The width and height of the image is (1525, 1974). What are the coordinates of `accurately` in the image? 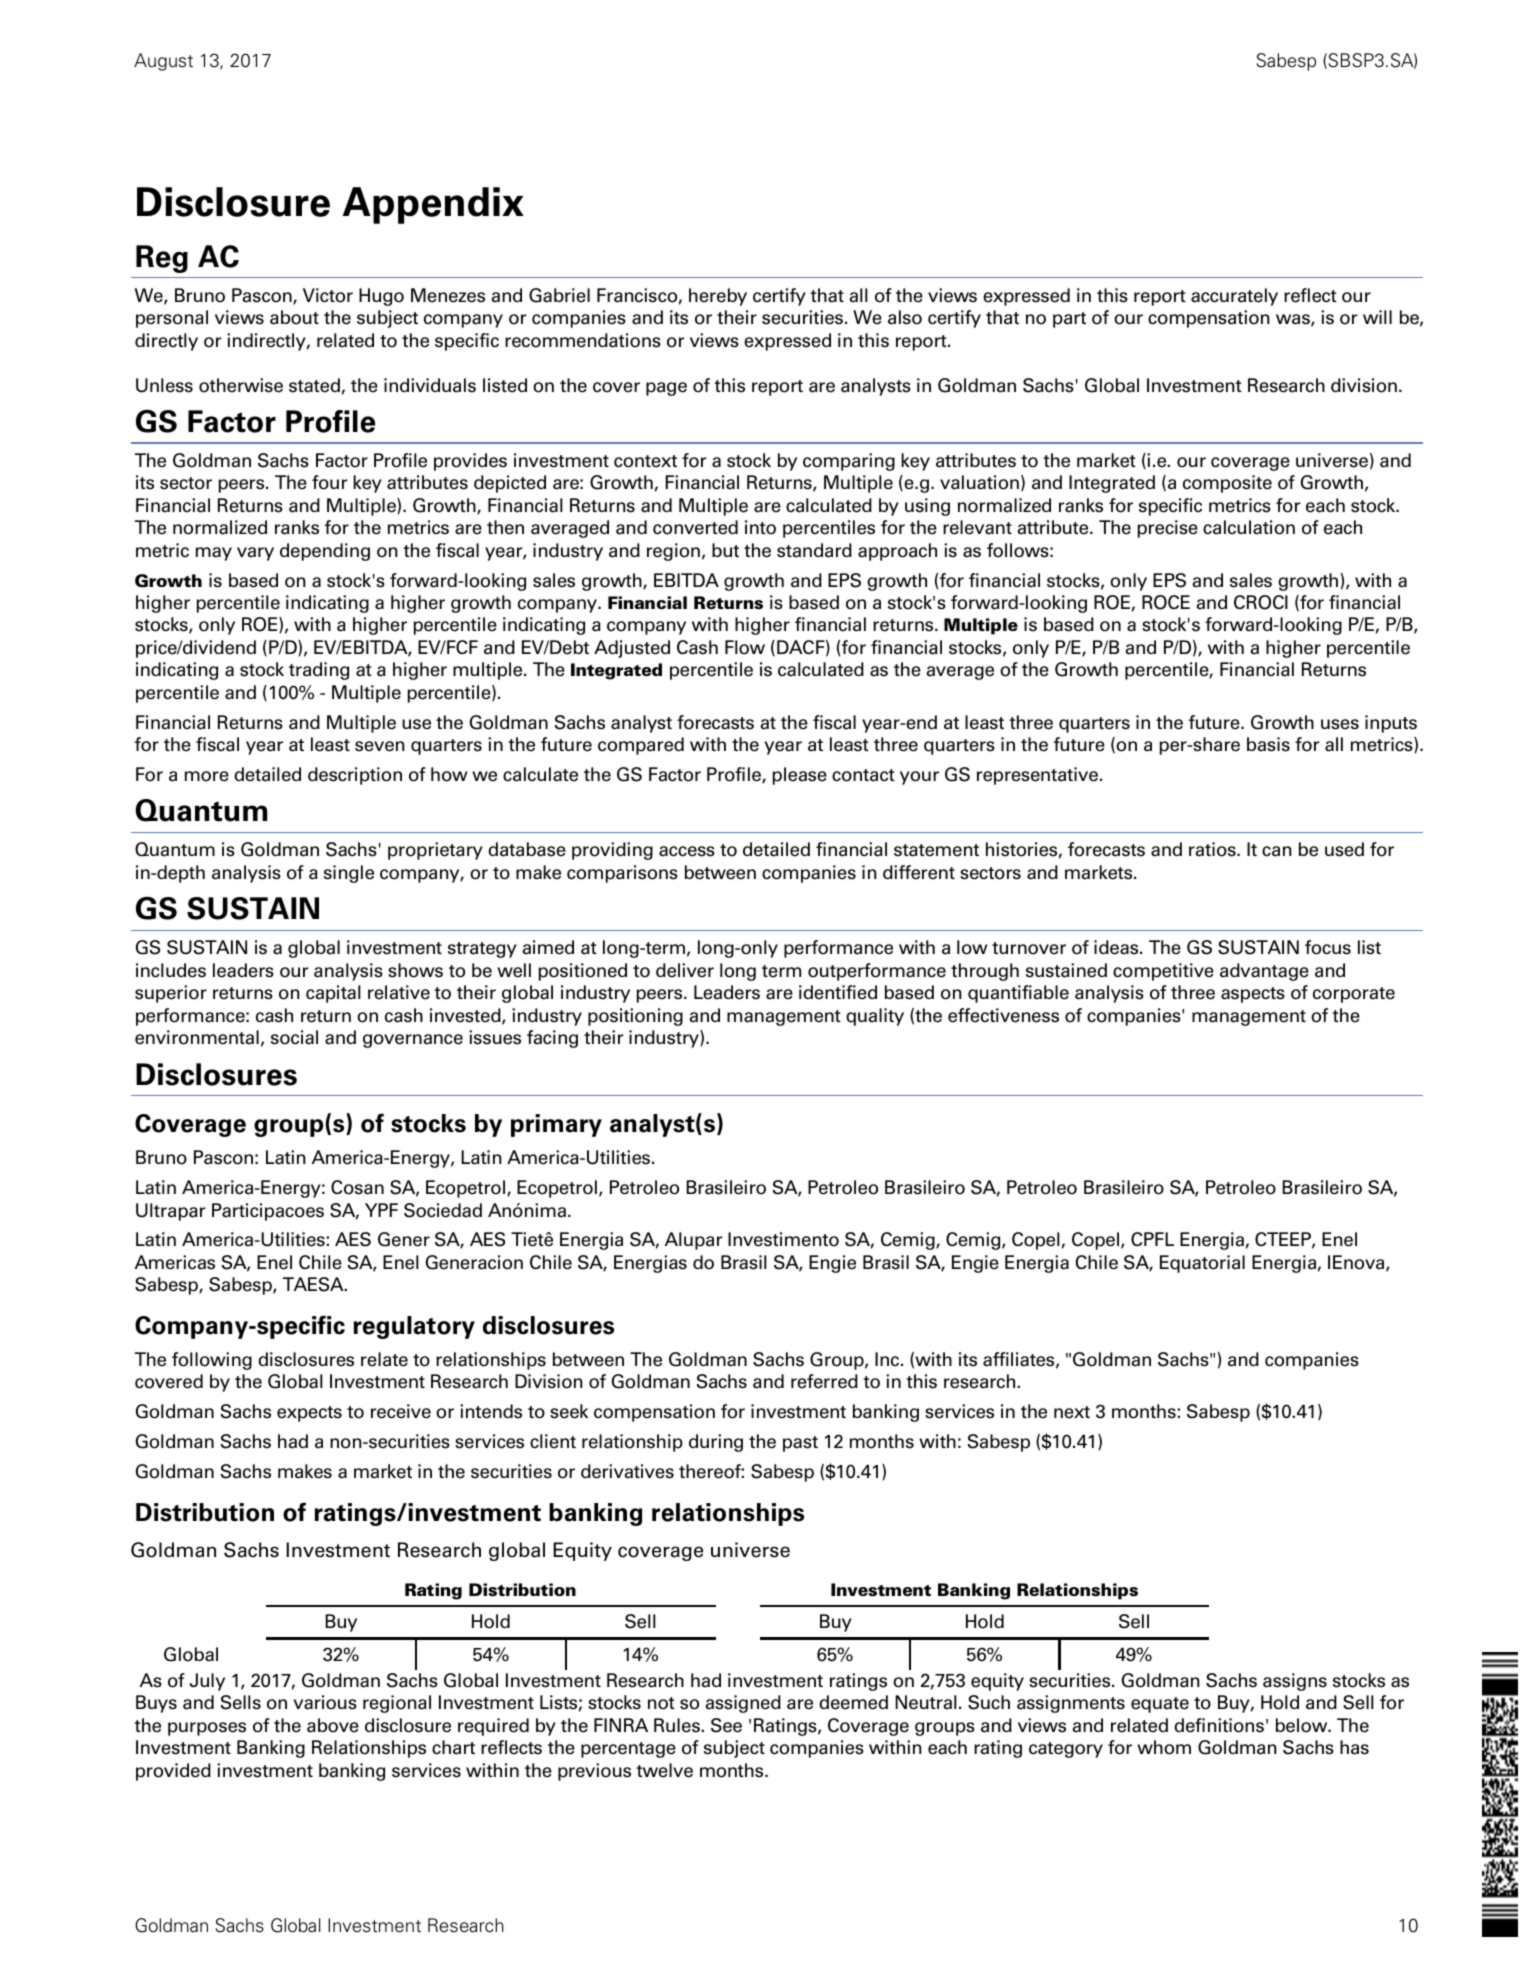 It's located at (1234, 297).
